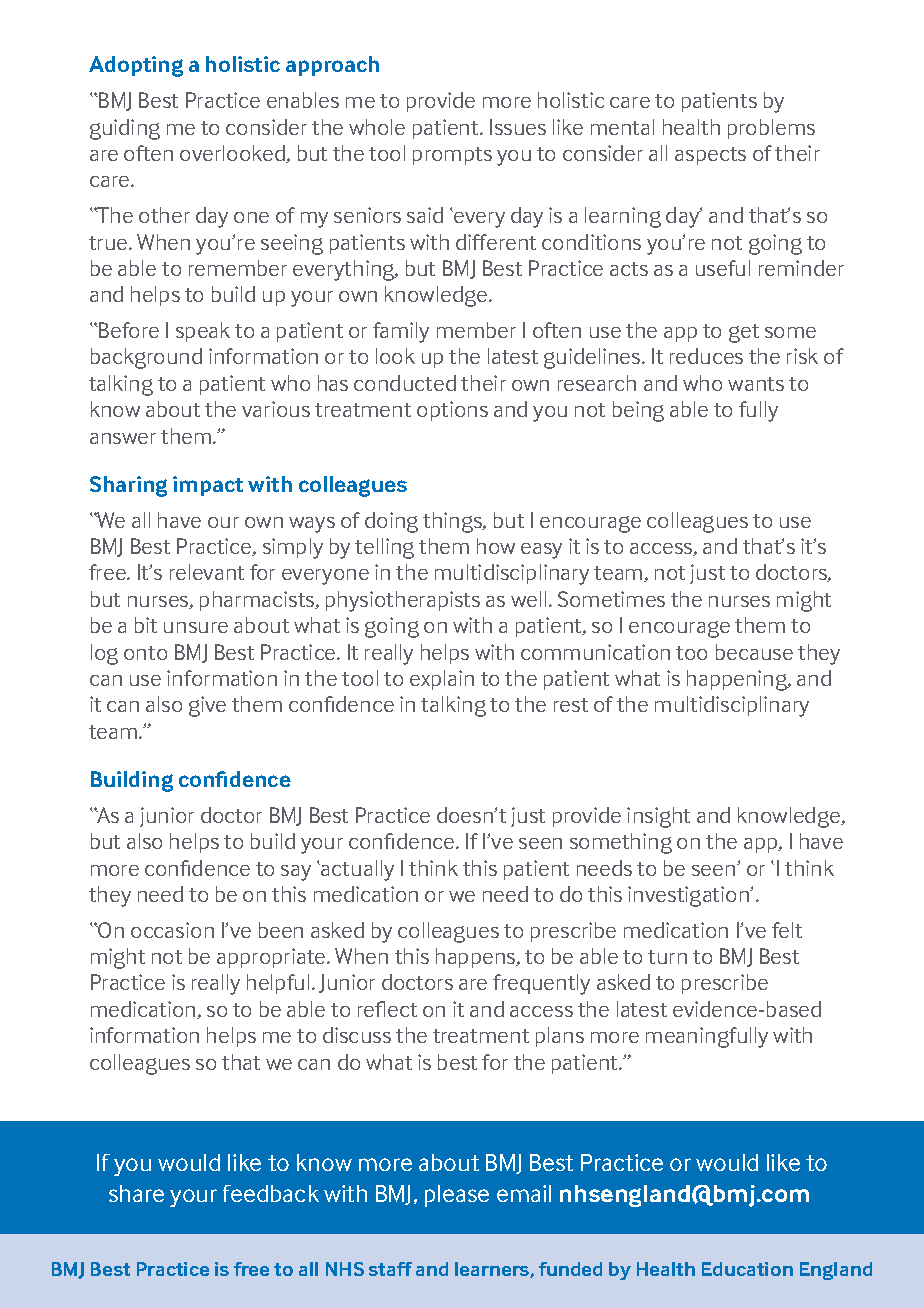  What do you see at coordinates (457, 1196) in the image?
I see `please` at bounding box center [457, 1196].
